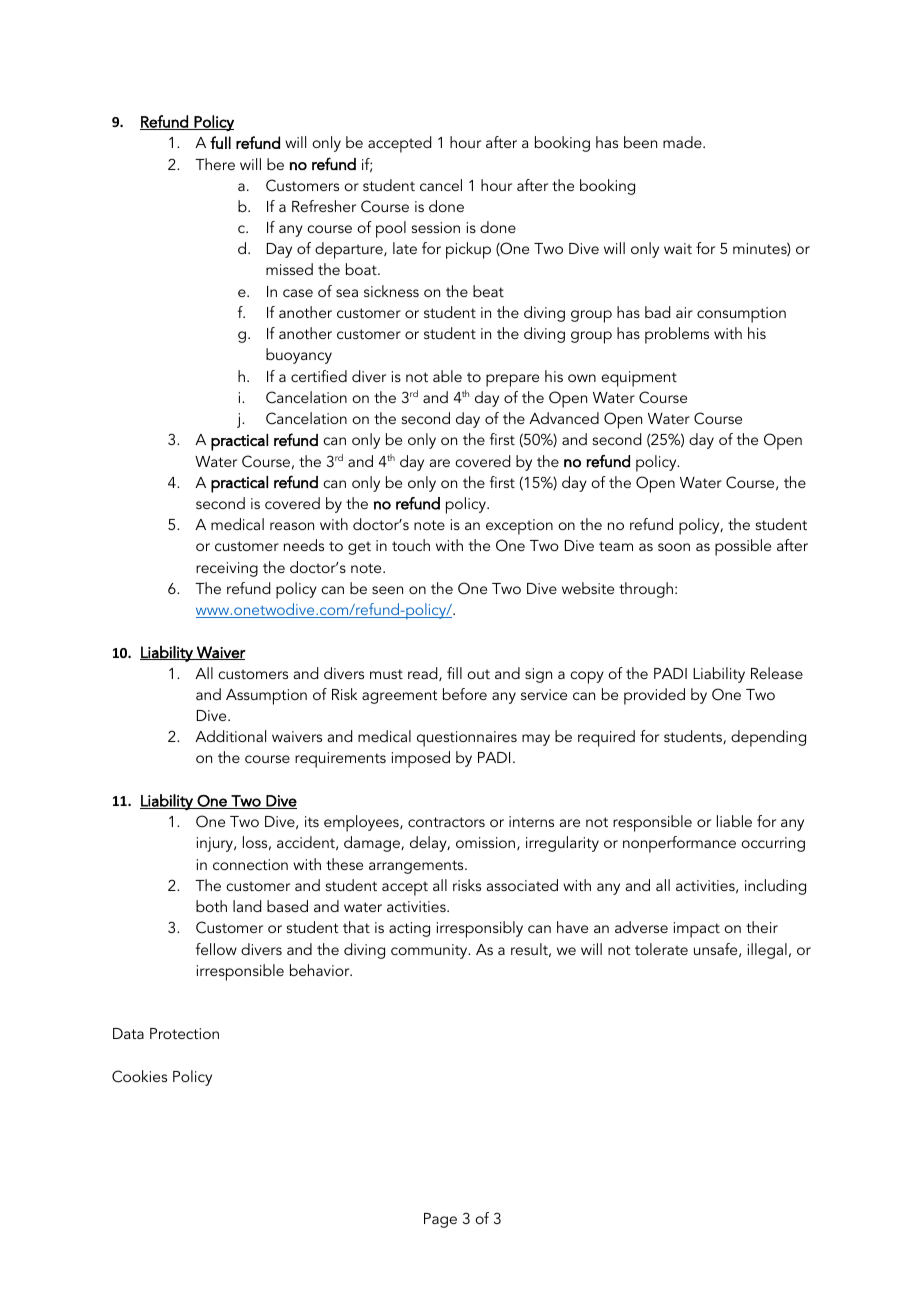 Image resolution: width=924 pixels, height=1308 pixels. What do you see at coordinates (215, 164) in the image?
I see `There` at bounding box center [215, 164].
